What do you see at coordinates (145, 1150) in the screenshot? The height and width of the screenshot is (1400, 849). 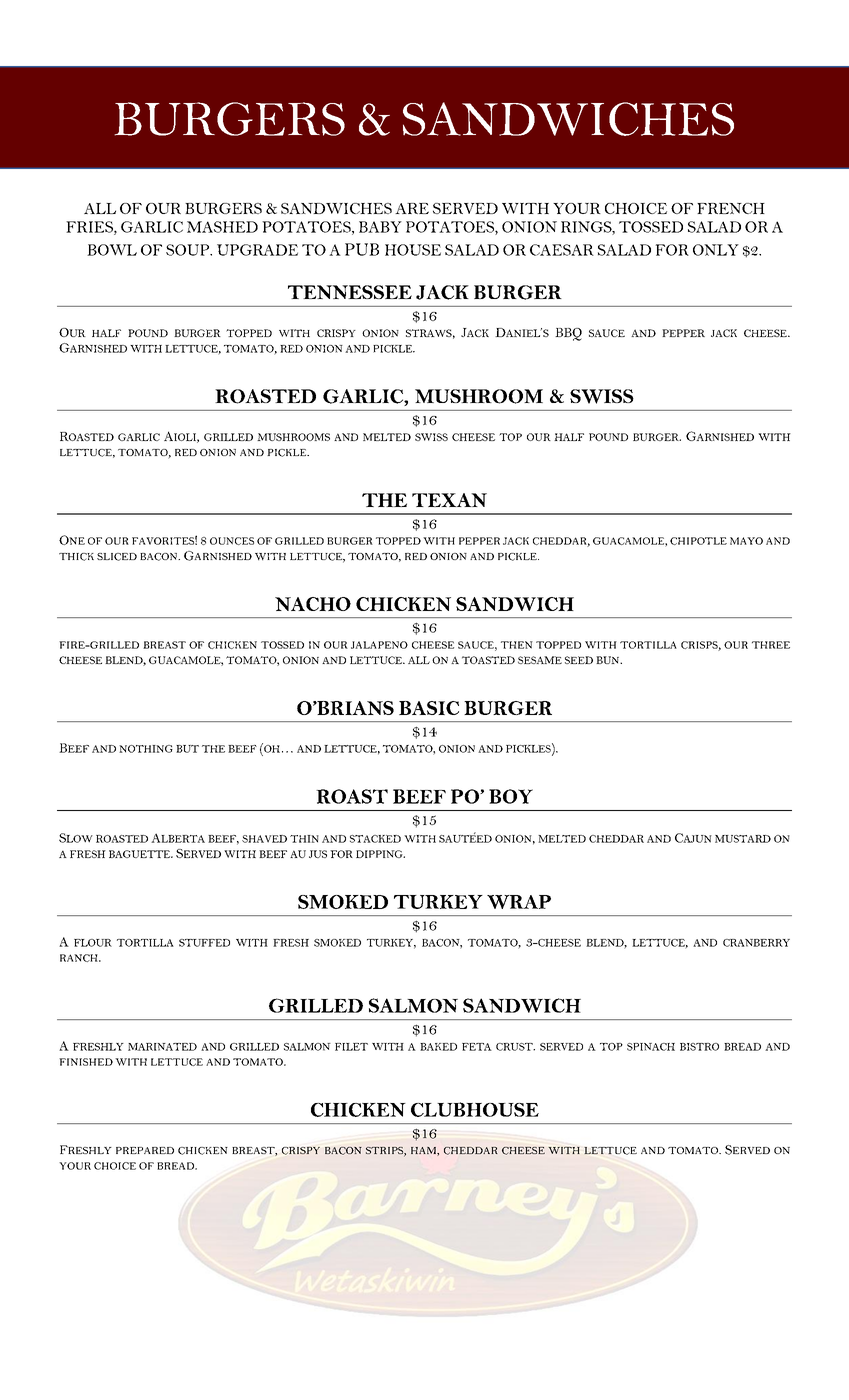 I see `PREPARED` at bounding box center [145, 1150].
